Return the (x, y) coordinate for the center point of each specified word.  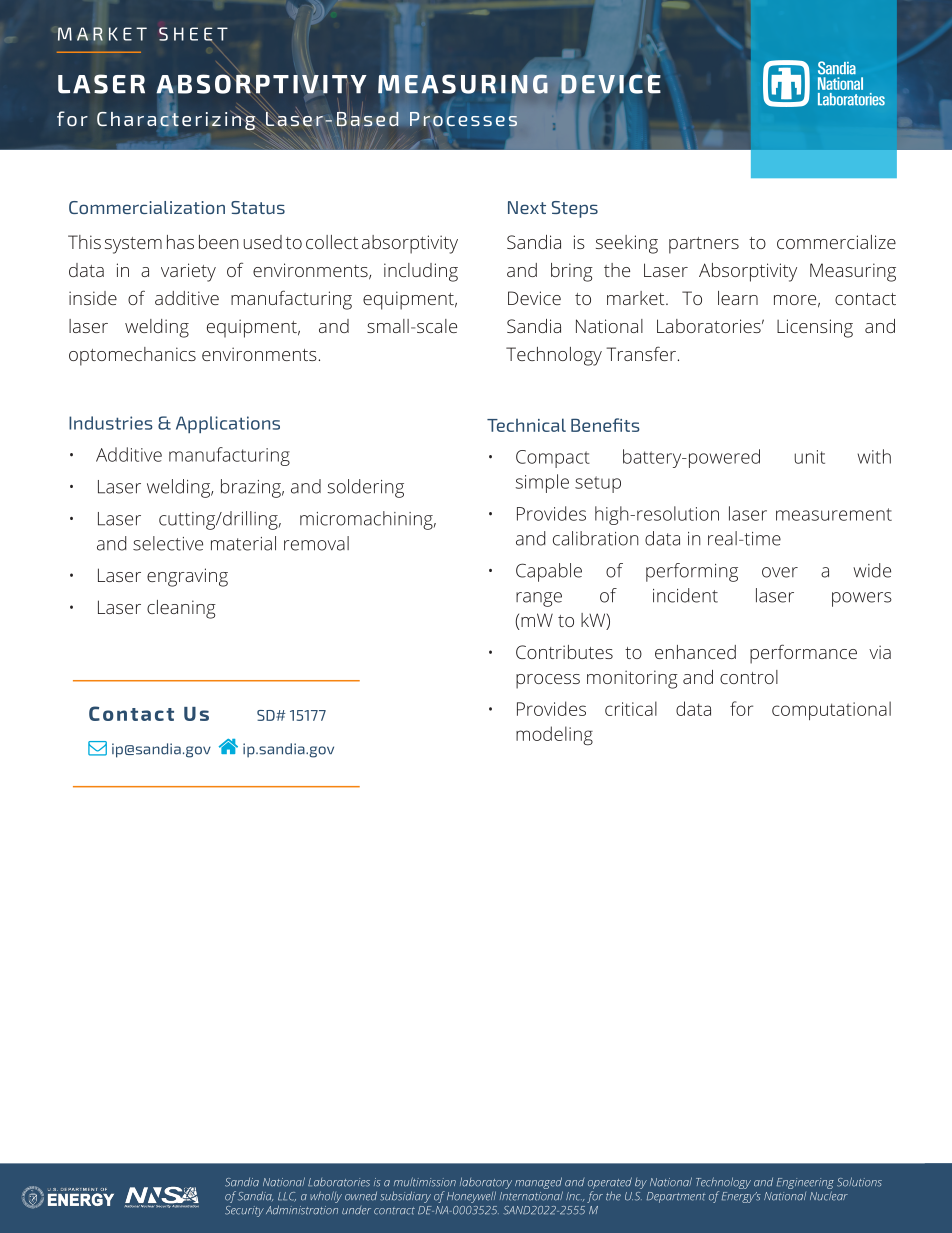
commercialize (836, 242)
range (539, 599)
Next (527, 207)
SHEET (193, 34)
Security (244, 1211)
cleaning (181, 609)
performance (803, 654)
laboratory (486, 1184)
